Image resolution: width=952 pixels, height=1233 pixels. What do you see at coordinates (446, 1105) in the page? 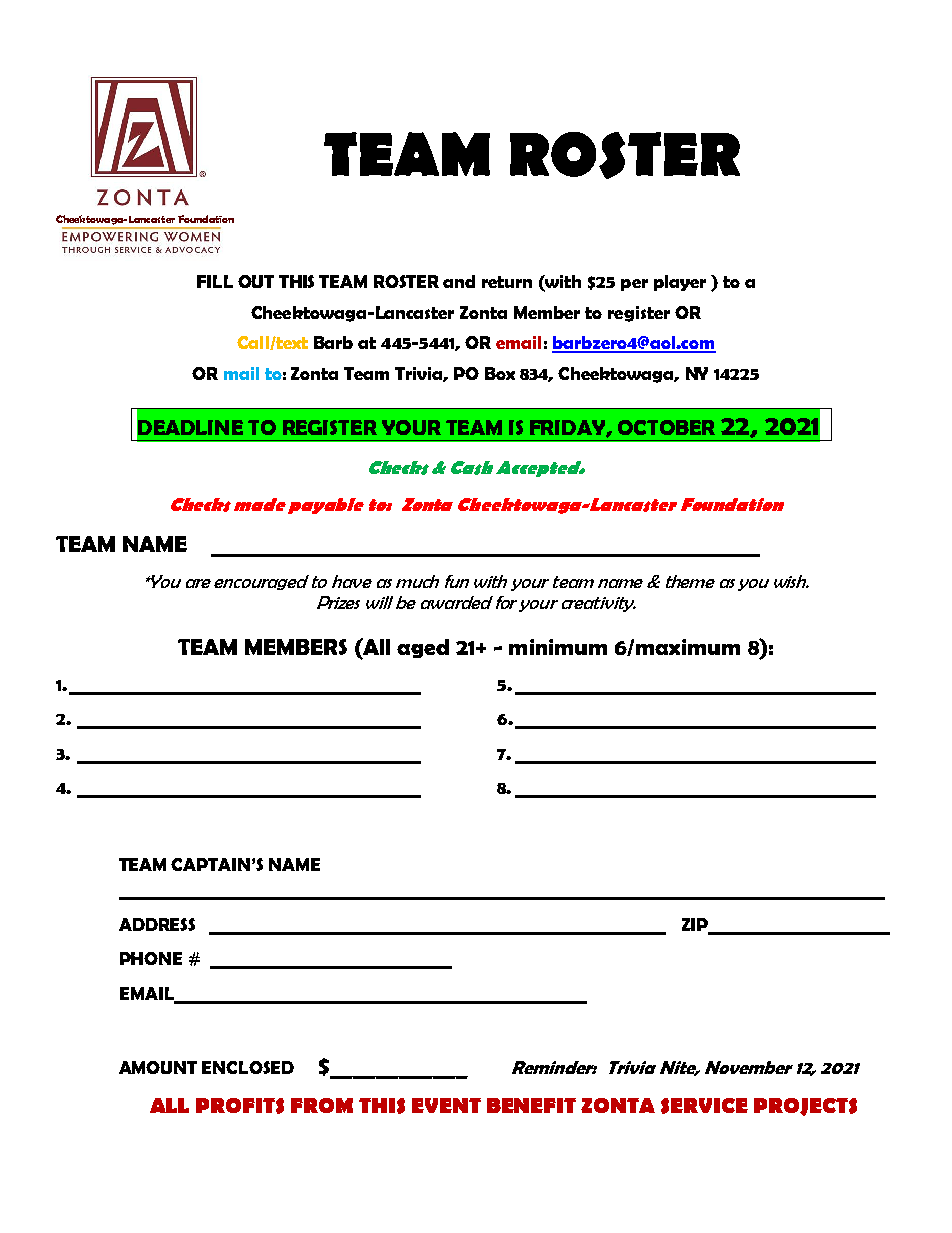
I see `EVENT` at bounding box center [446, 1105].
